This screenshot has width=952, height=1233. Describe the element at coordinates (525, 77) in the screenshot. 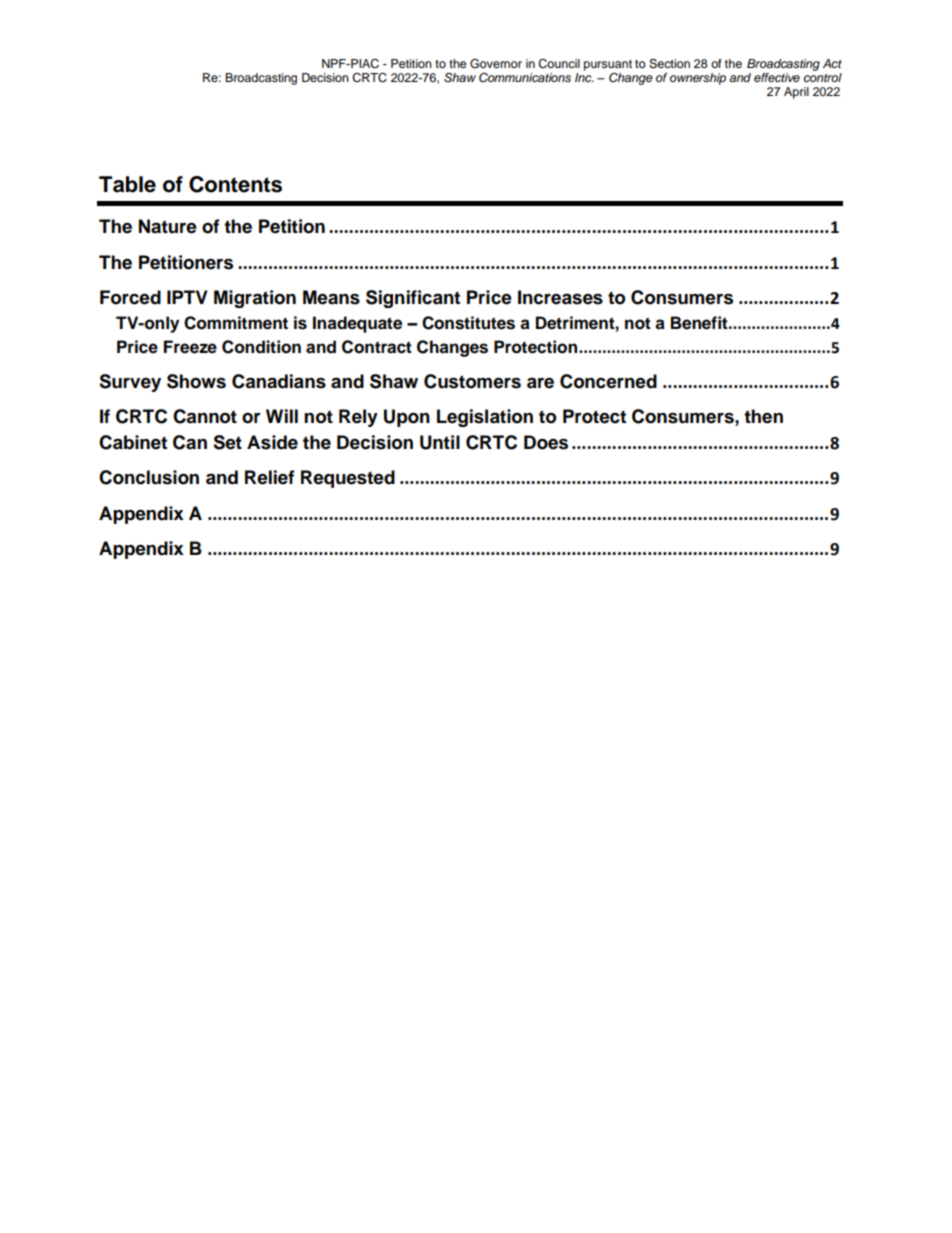

I see `Communications` at that location.
